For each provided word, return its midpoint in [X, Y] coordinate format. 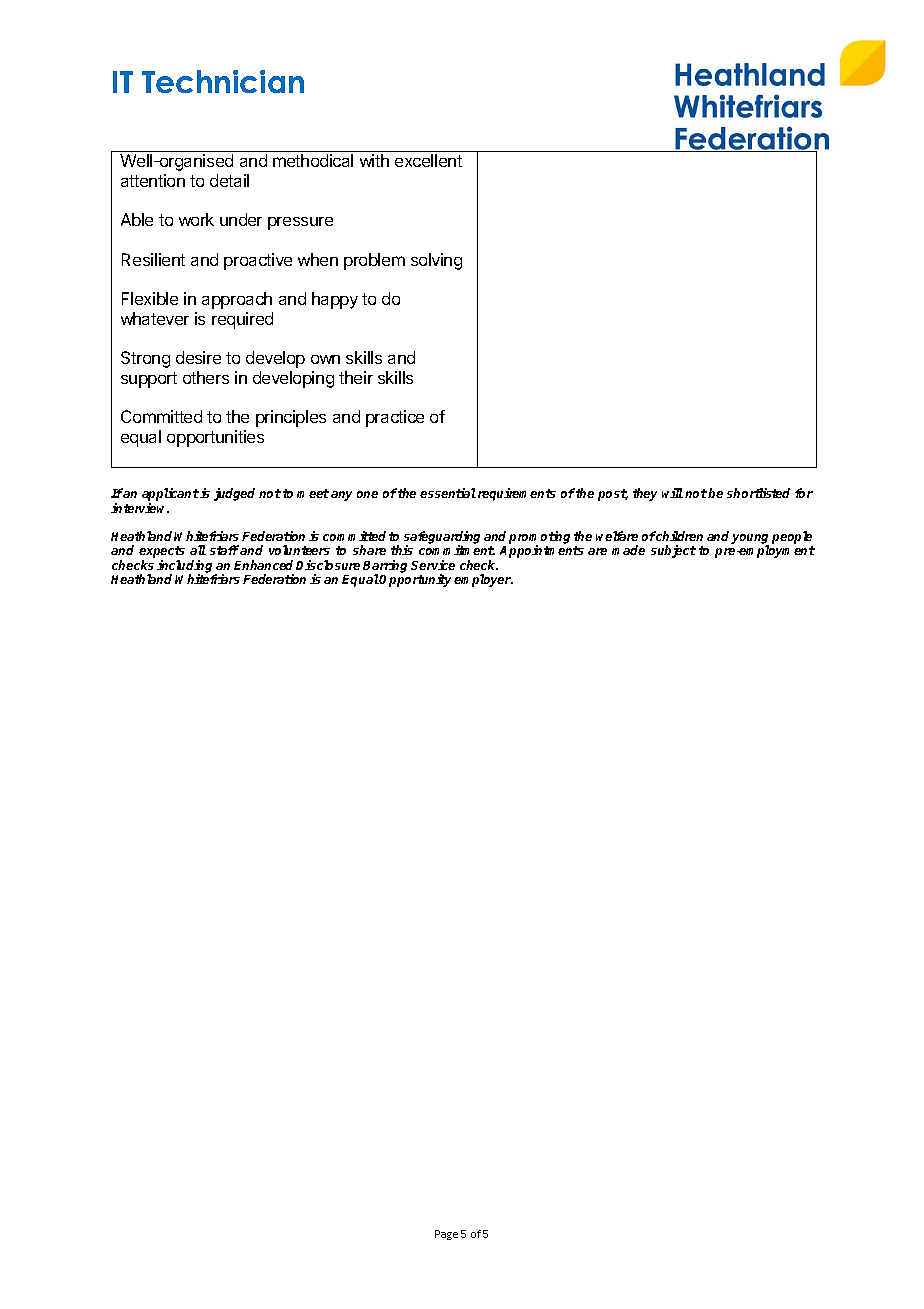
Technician [223, 81]
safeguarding [442, 539]
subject [673, 551]
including [186, 567]
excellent [428, 160]
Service [433, 565]
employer [483, 580]
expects [162, 553]
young [750, 540]
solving [436, 261]
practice [395, 418]
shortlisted [758, 493]
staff [224, 550]
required [242, 320]
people [792, 539]
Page [446, 1235]
